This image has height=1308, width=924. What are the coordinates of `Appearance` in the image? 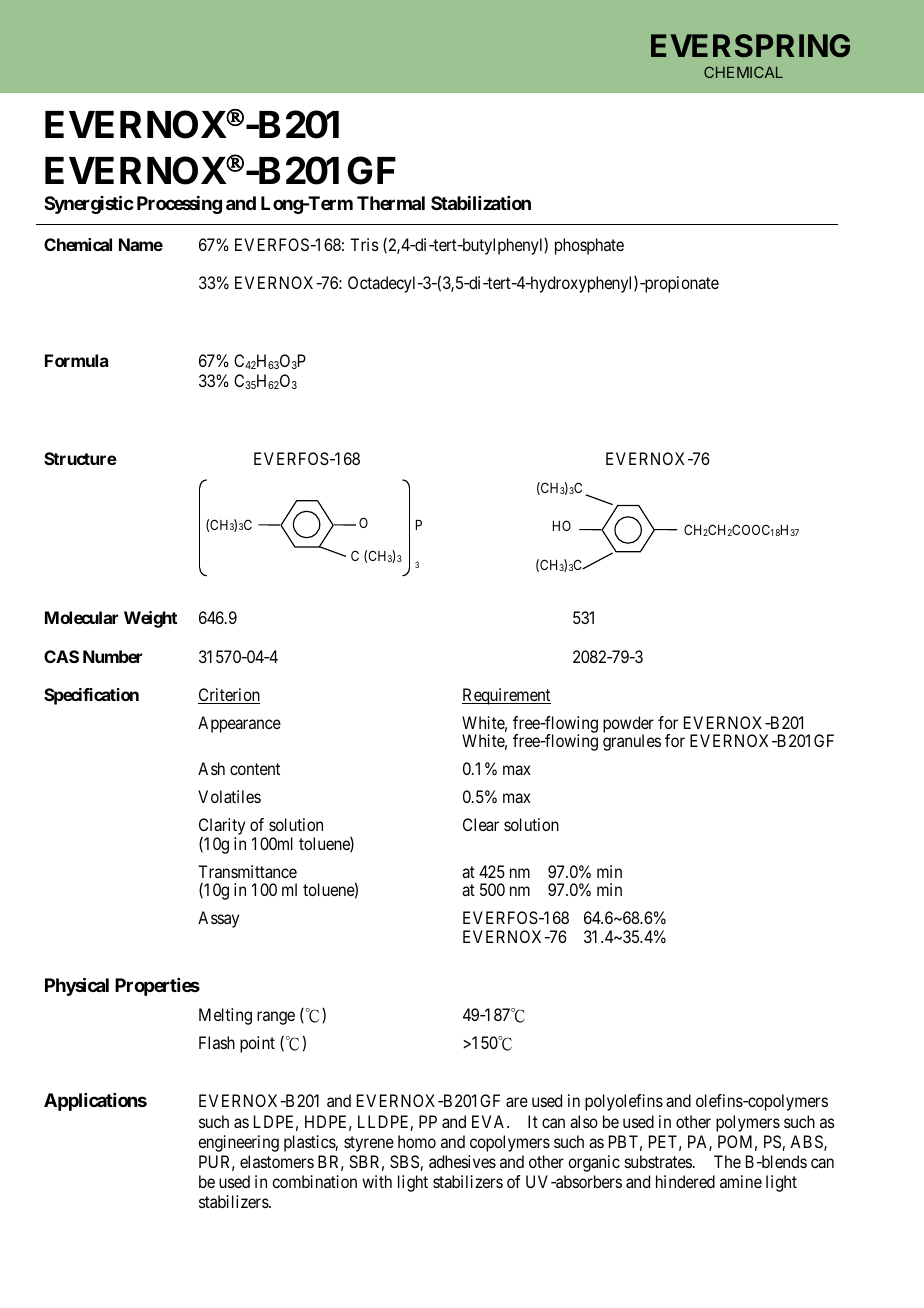 It's located at (239, 724).
